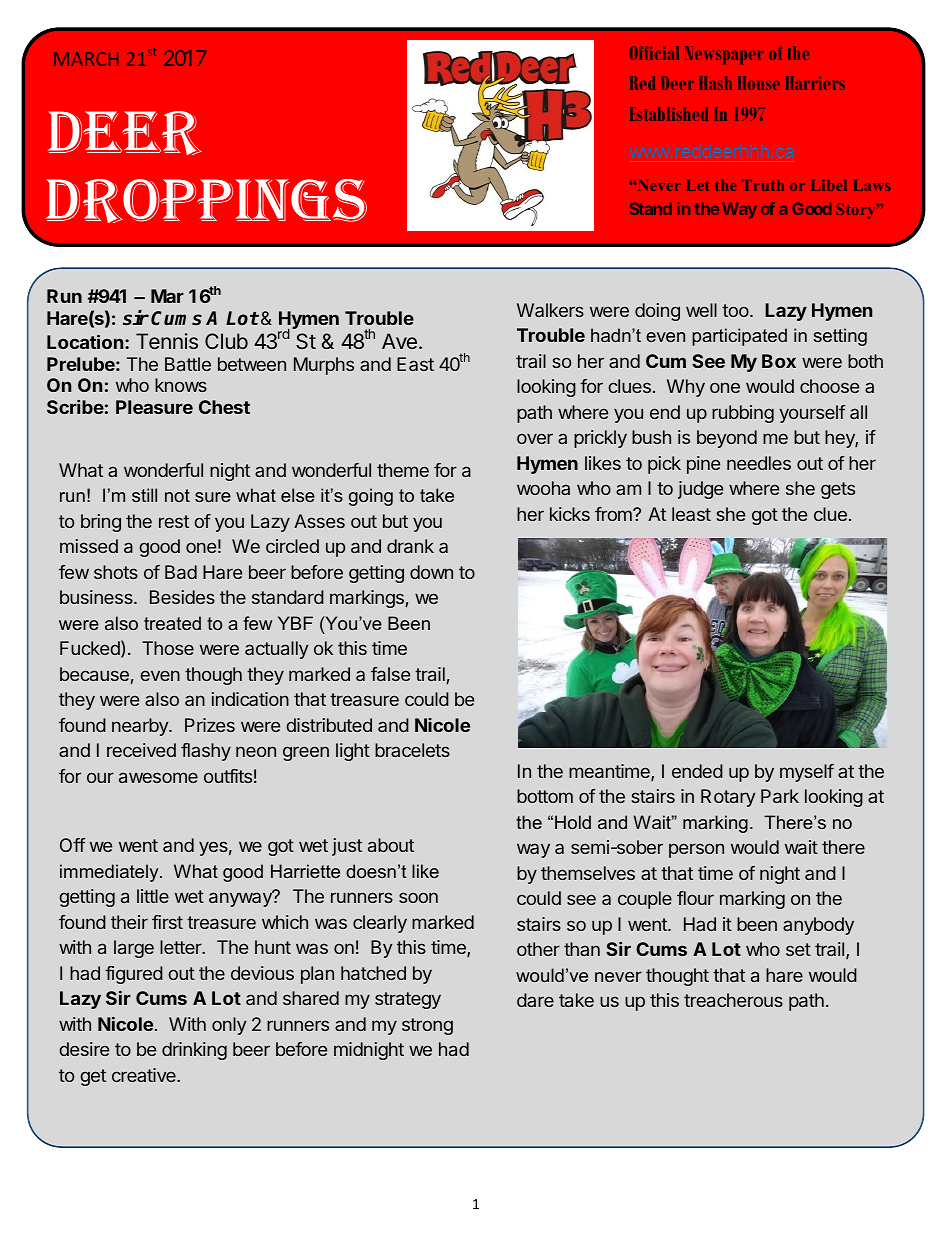 This screenshot has width=952, height=1233. What do you see at coordinates (427, 1026) in the screenshot?
I see `strong` at bounding box center [427, 1026].
